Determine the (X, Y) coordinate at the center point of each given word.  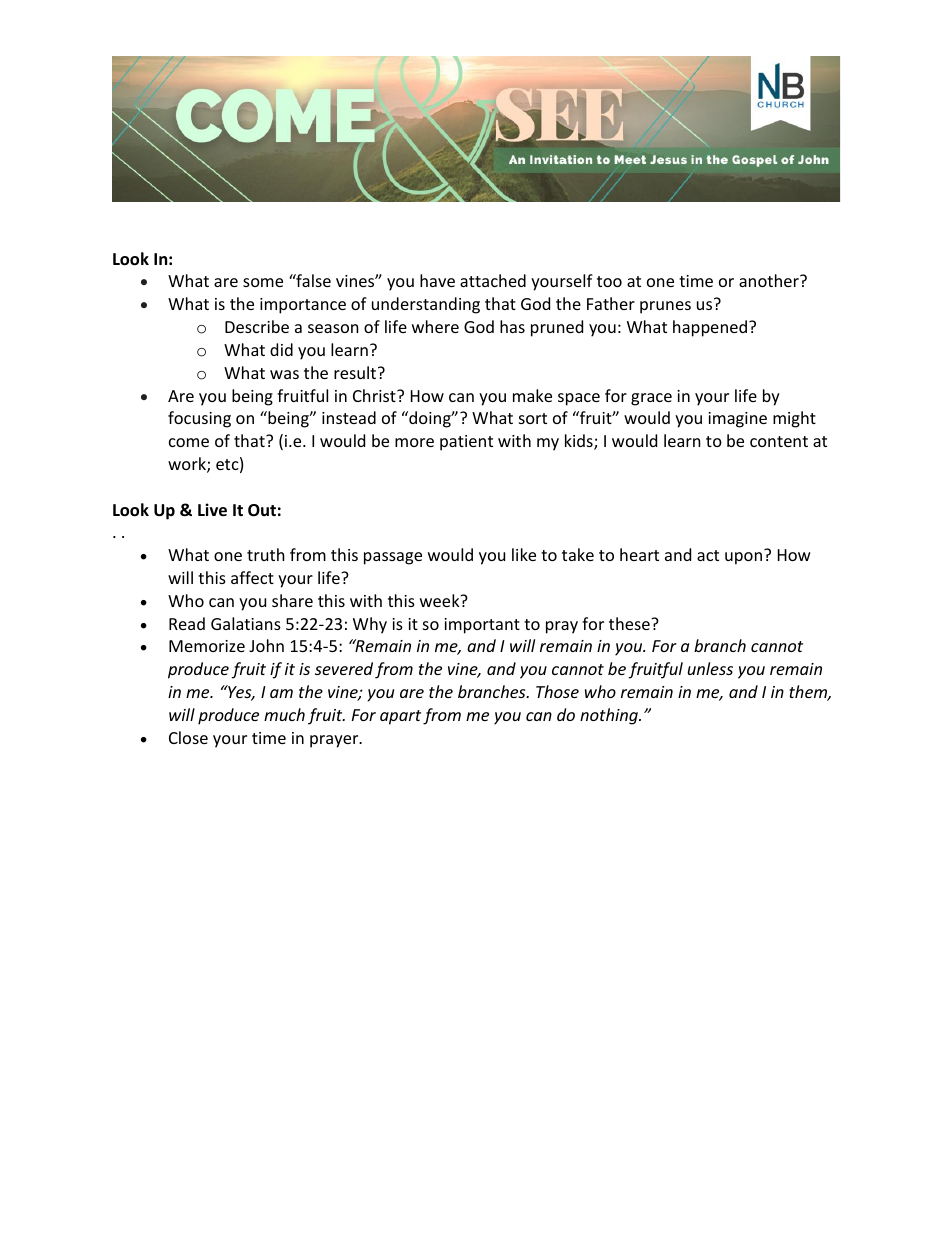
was (284, 374)
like (524, 554)
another (770, 280)
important (482, 626)
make (532, 395)
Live (212, 510)
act (708, 555)
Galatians (246, 623)
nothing (610, 716)
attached (493, 280)
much (284, 714)
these (630, 623)
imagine (737, 420)
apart (400, 717)
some (263, 282)
